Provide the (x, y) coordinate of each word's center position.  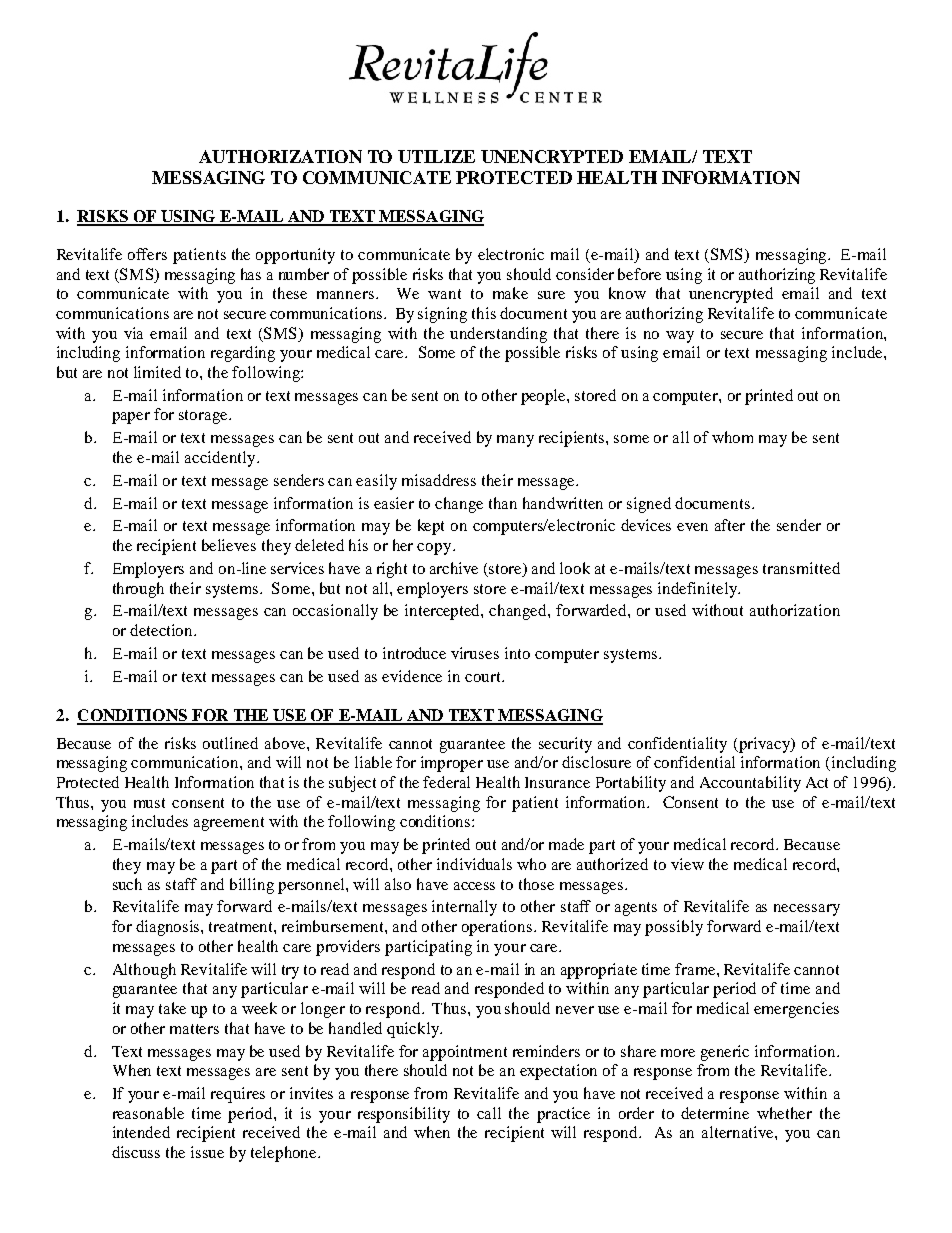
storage (204, 417)
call (489, 1113)
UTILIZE (436, 156)
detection (163, 630)
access (474, 886)
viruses (475, 653)
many (515, 441)
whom (732, 437)
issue (207, 1152)
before (639, 274)
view (687, 864)
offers (147, 254)
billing (252, 886)
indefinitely (698, 590)
